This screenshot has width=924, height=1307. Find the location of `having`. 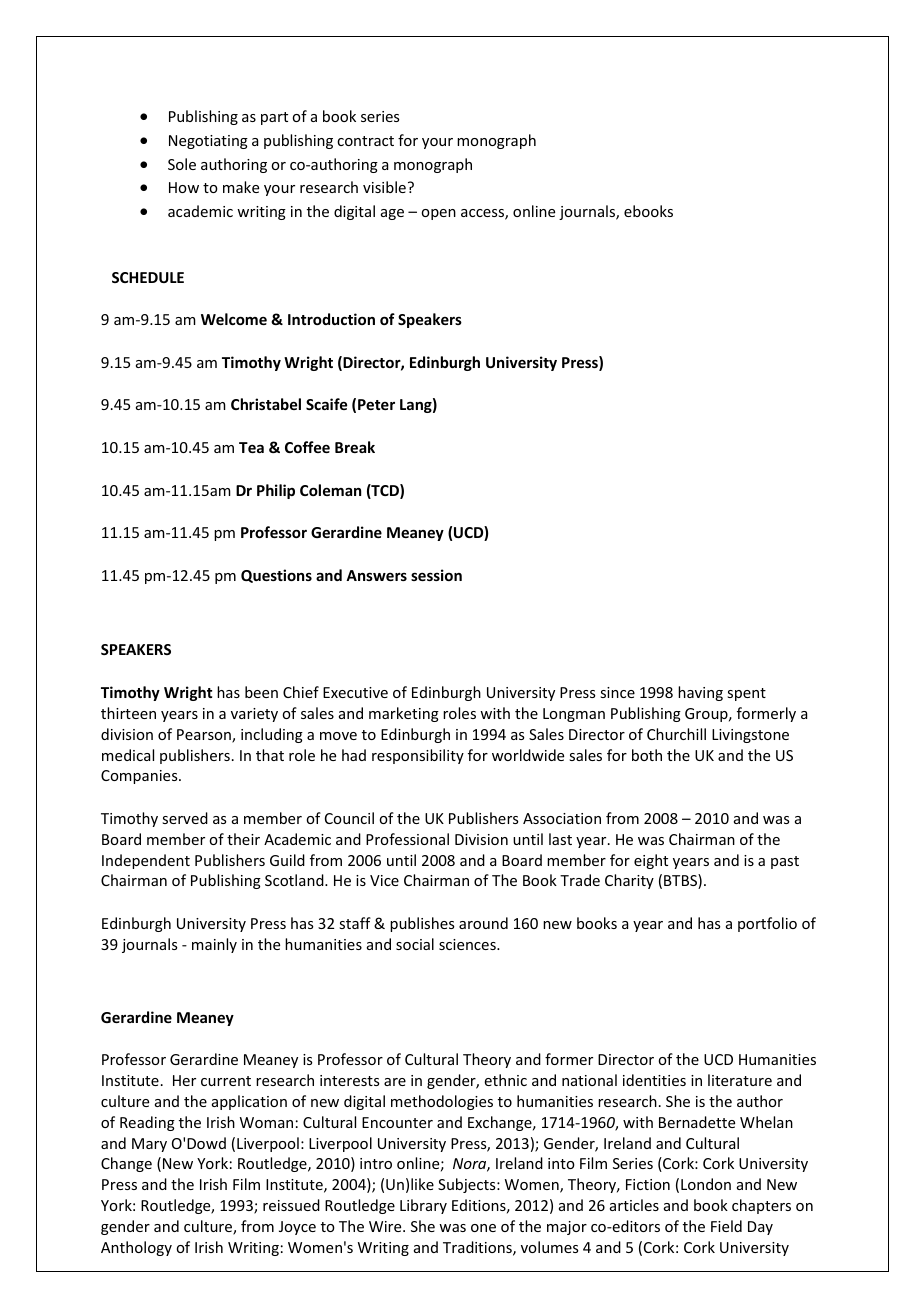

having is located at coordinates (700, 693).
